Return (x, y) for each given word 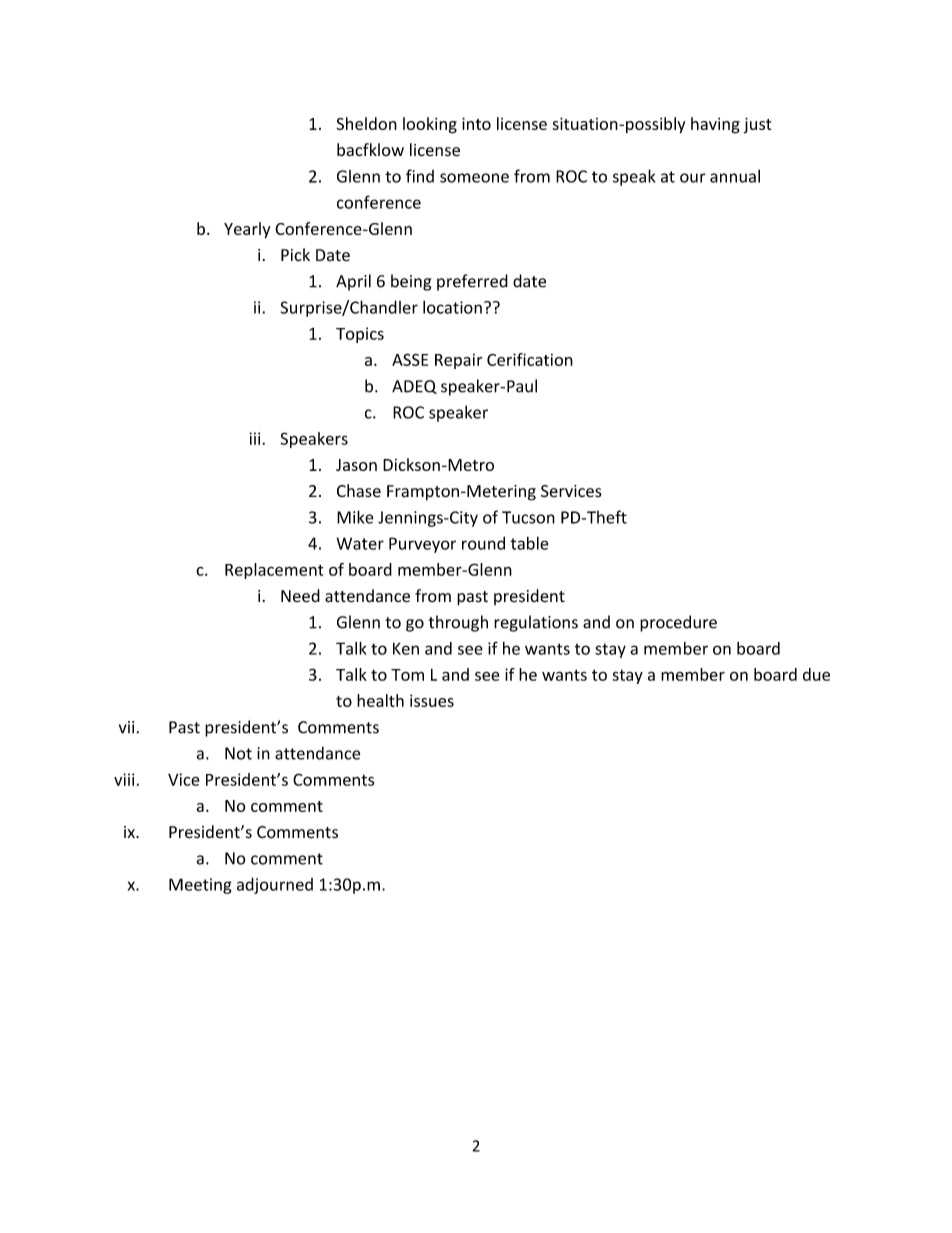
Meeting (200, 886)
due (816, 674)
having (715, 125)
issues (432, 700)
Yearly (247, 230)
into (476, 123)
